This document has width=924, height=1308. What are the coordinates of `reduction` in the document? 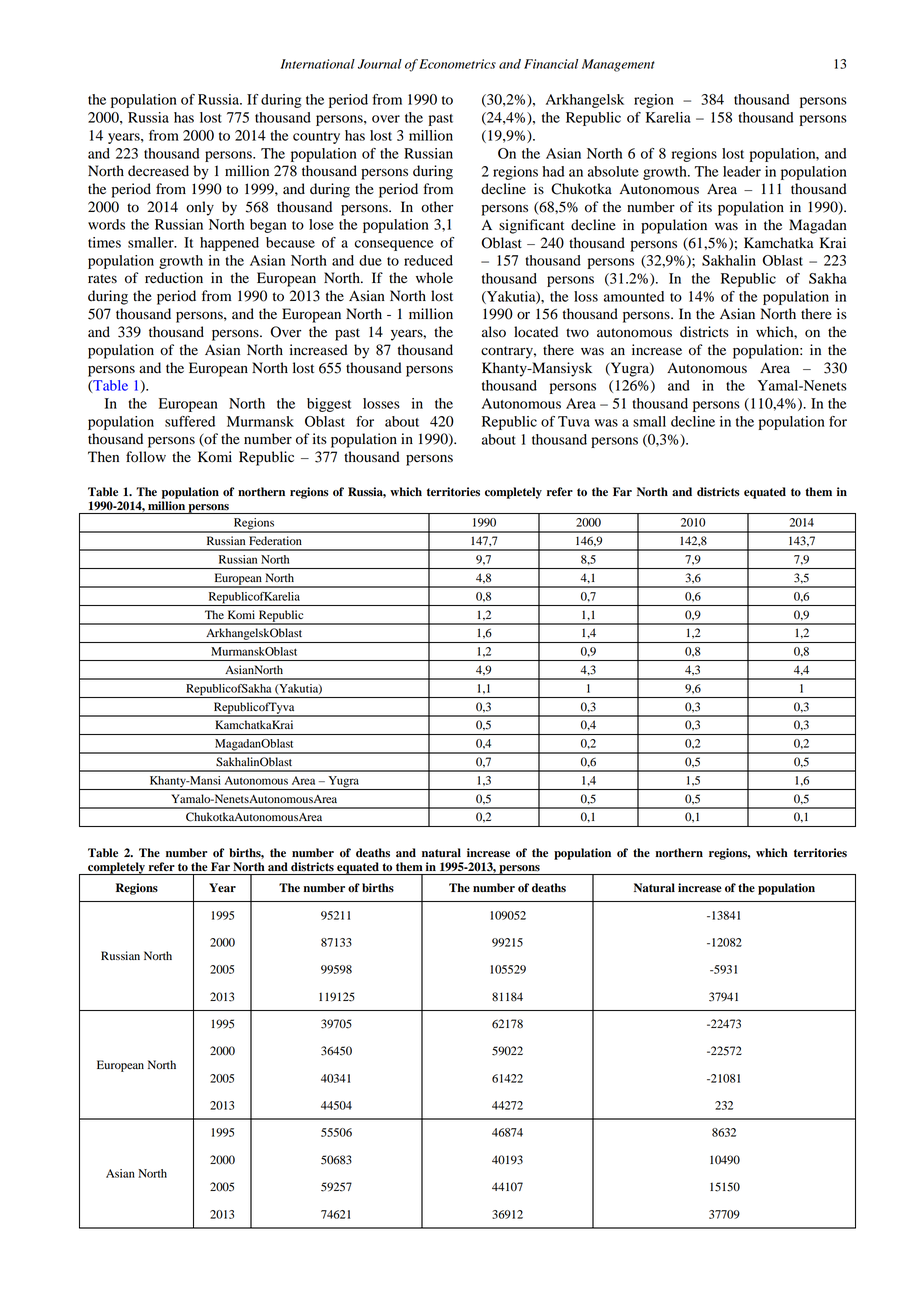 It's located at (174, 278).
